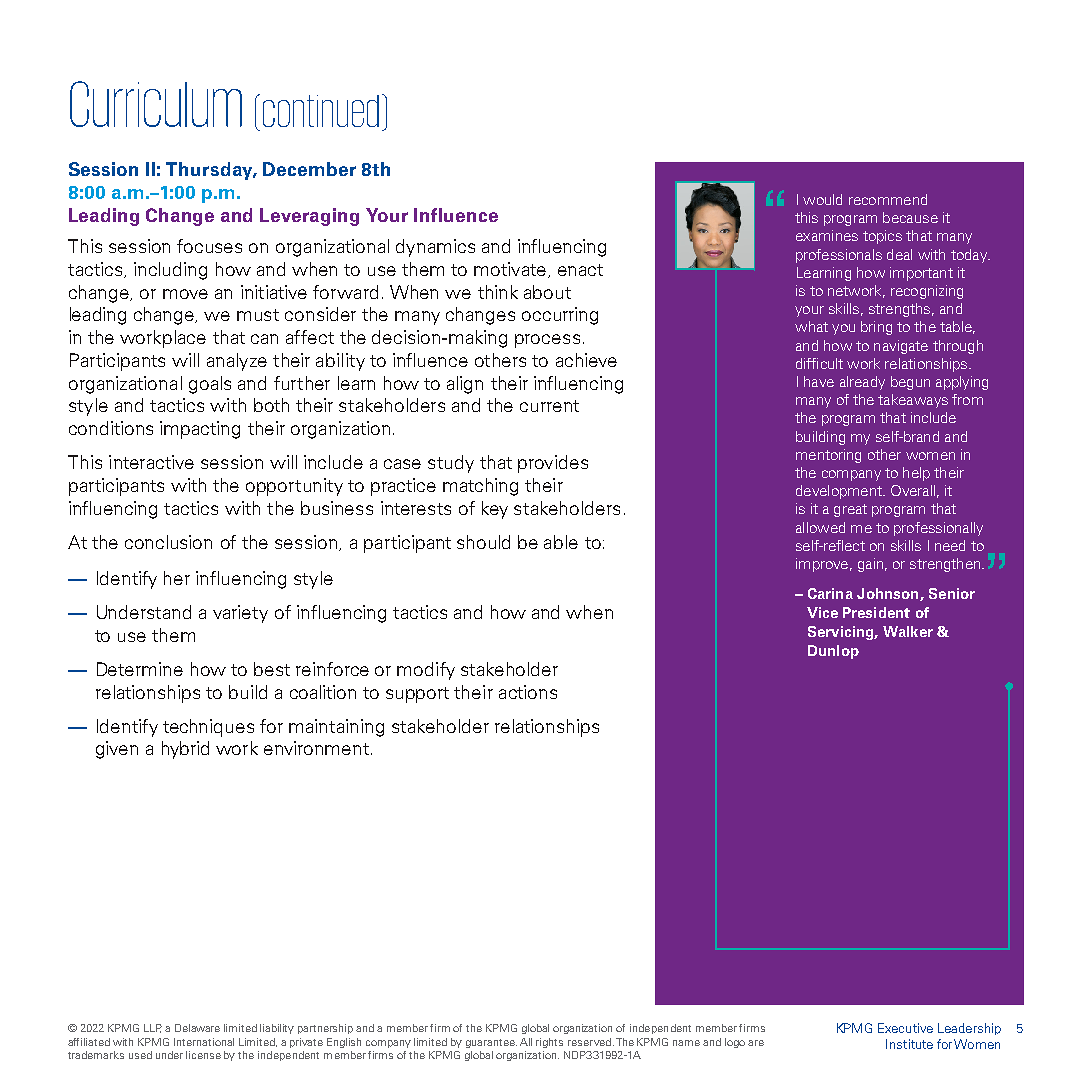 This image has height=1092, width=1092. What do you see at coordinates (197, 1028) in the image?
I see `Delaware` at bounding box center [197, 1028].
